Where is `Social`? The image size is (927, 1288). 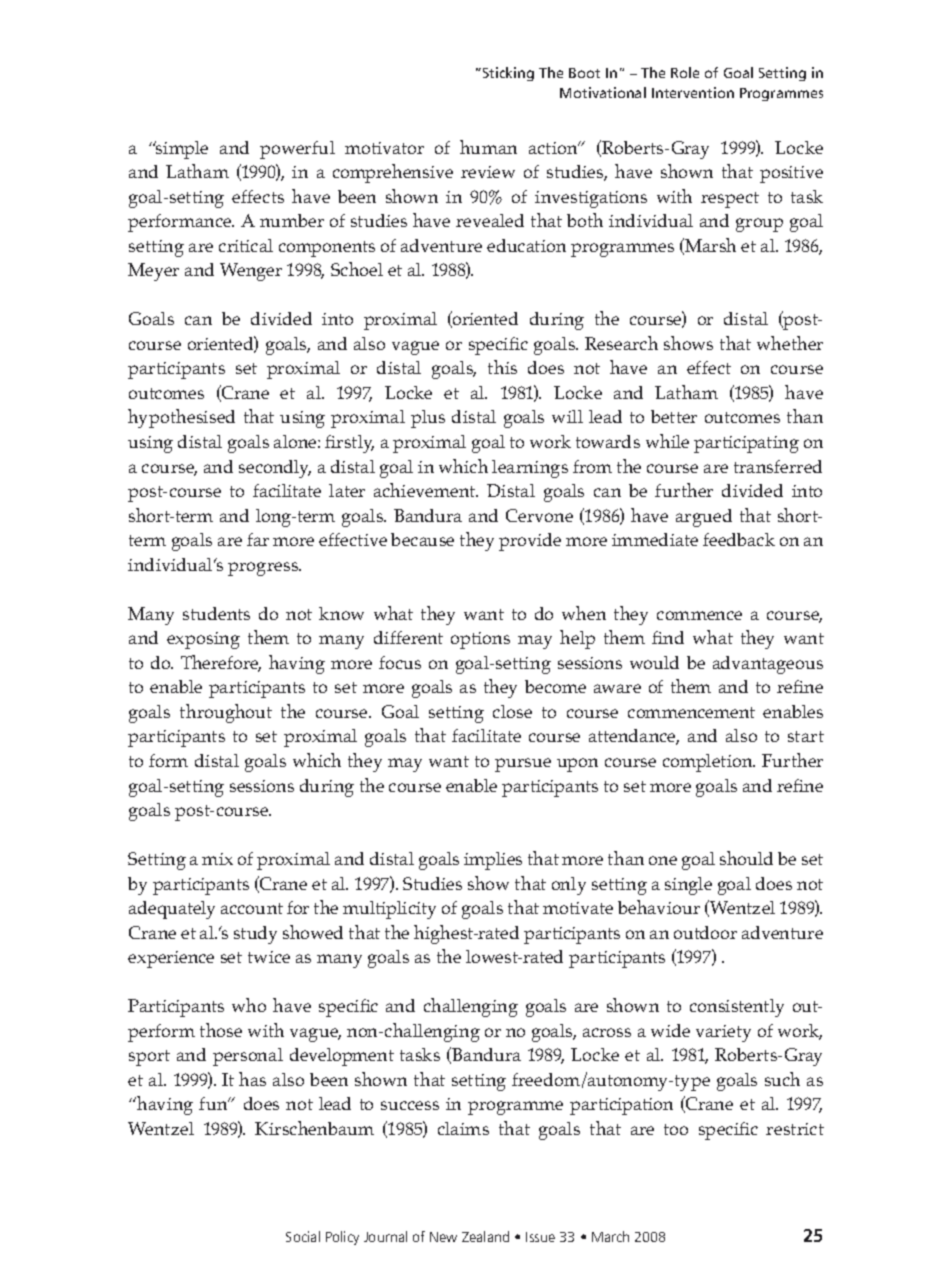
Social is located at coordinates (303, 1236).
